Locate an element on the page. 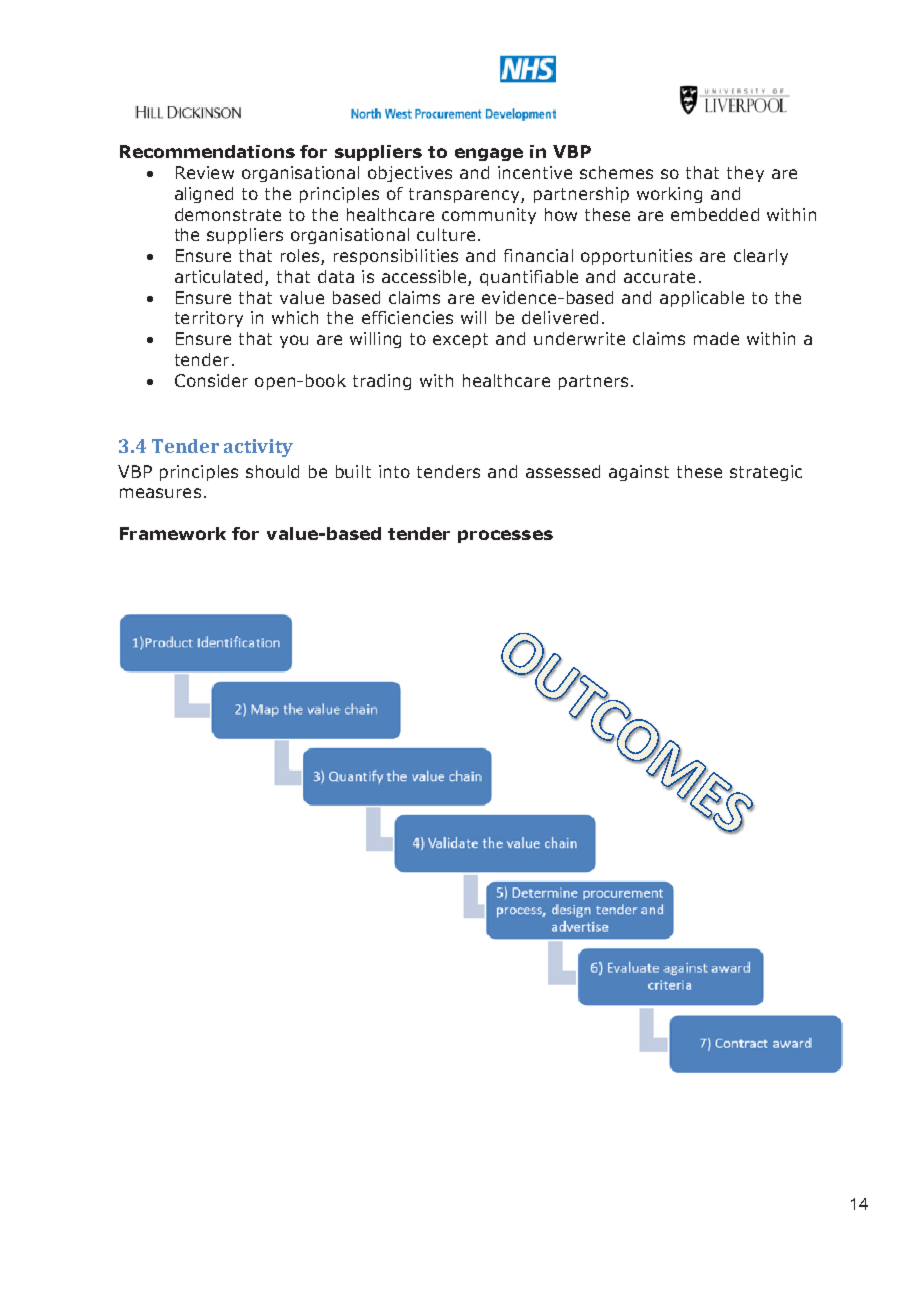 The width and height of the document is (924, 1308). processes is located at coordinates (505, 536).
